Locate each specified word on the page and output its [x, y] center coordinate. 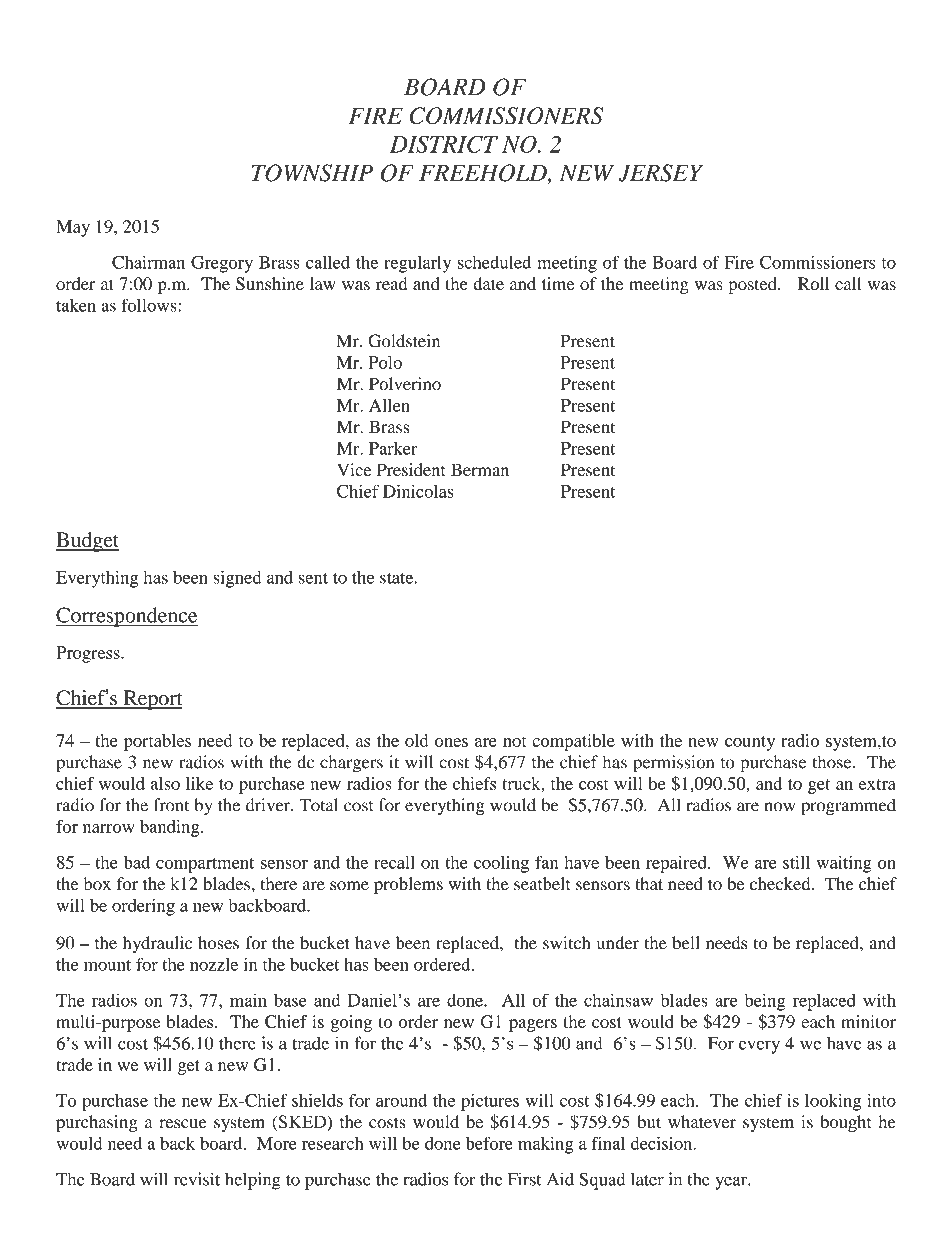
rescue [183, 1124]
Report [151, 700]
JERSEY [660, 173]
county [750, 743]
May [73, 228]
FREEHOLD [484, 174]
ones [451, 742]
